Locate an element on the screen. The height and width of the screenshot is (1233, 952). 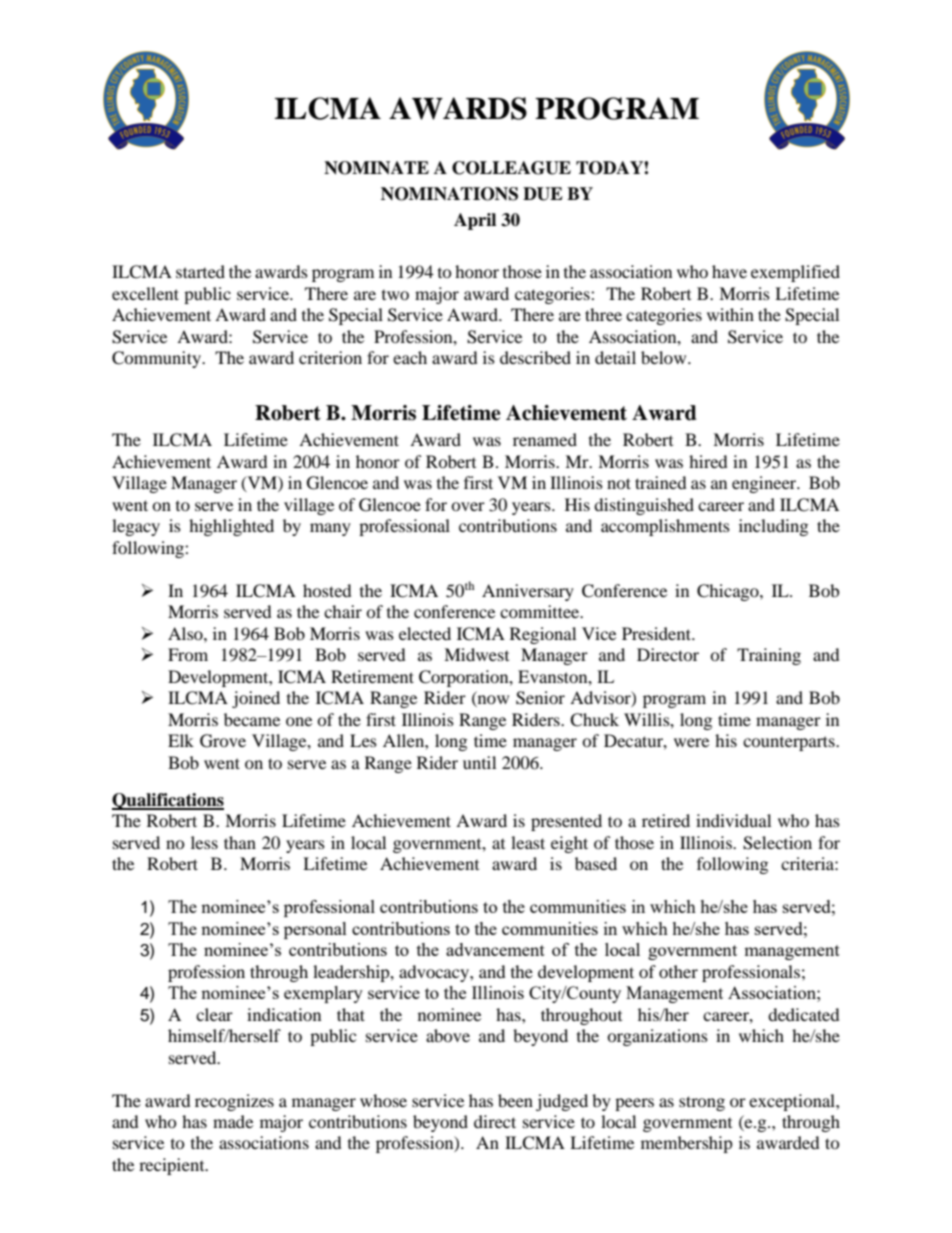
Chicago is located at coordinates (729, 592).
